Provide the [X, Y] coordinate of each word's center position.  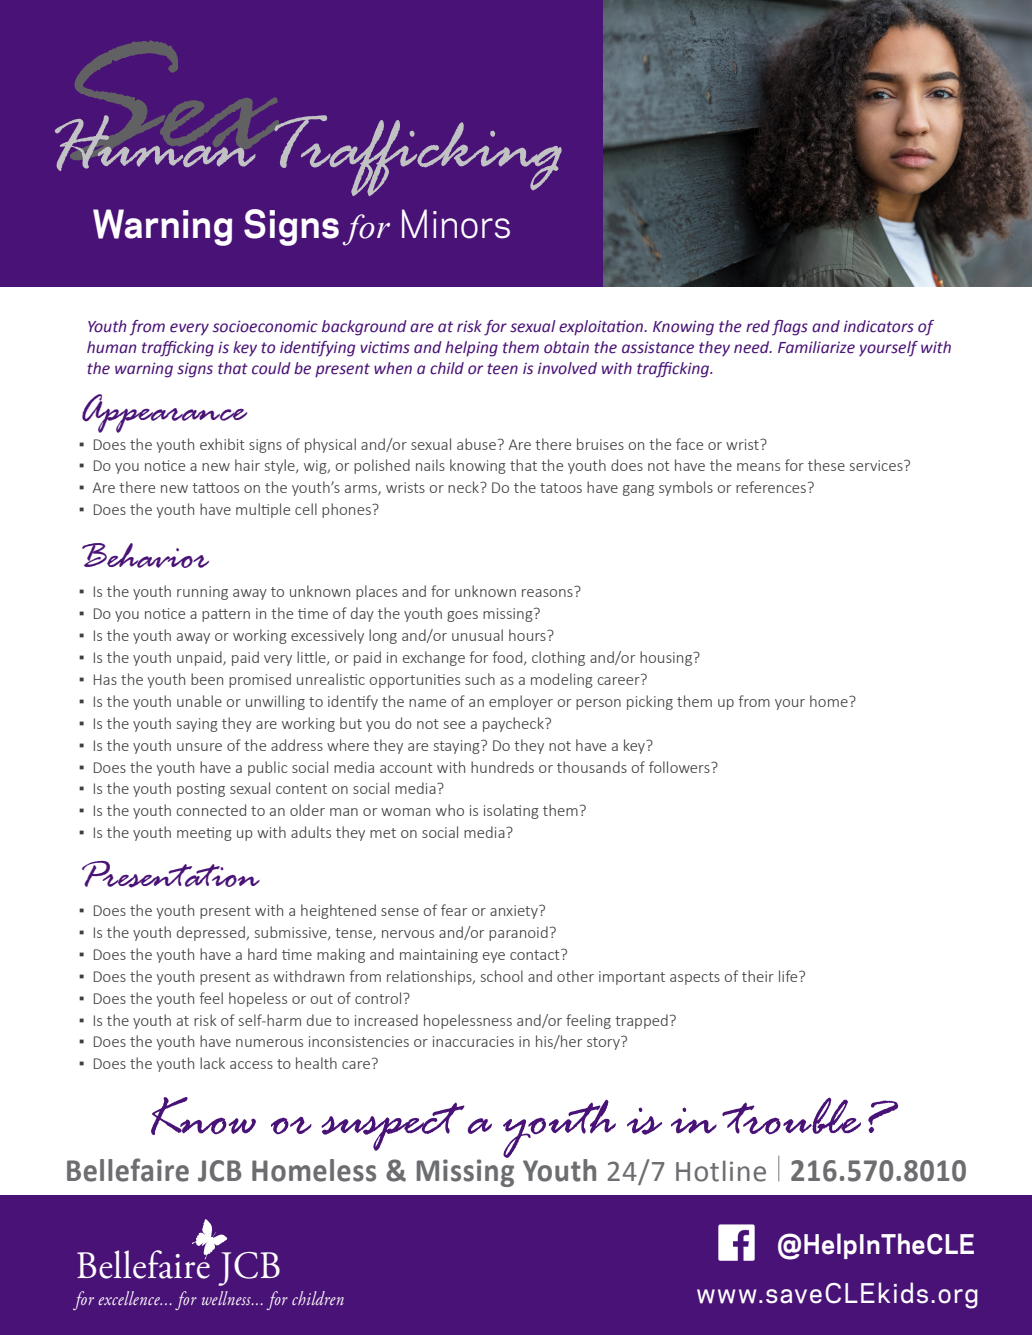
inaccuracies [473, 1041]
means [758, 467]
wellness [227, 1298]
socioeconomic [265, 326]
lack [212, 1063]
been [207, 679]
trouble [791, 1115]
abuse [476, 444]
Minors [456, 224]
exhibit [222, 444]
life [789, 976]
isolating [511, 811]
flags [790, 328]
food [508, 658]
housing [667, 658]
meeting [204, 834]
